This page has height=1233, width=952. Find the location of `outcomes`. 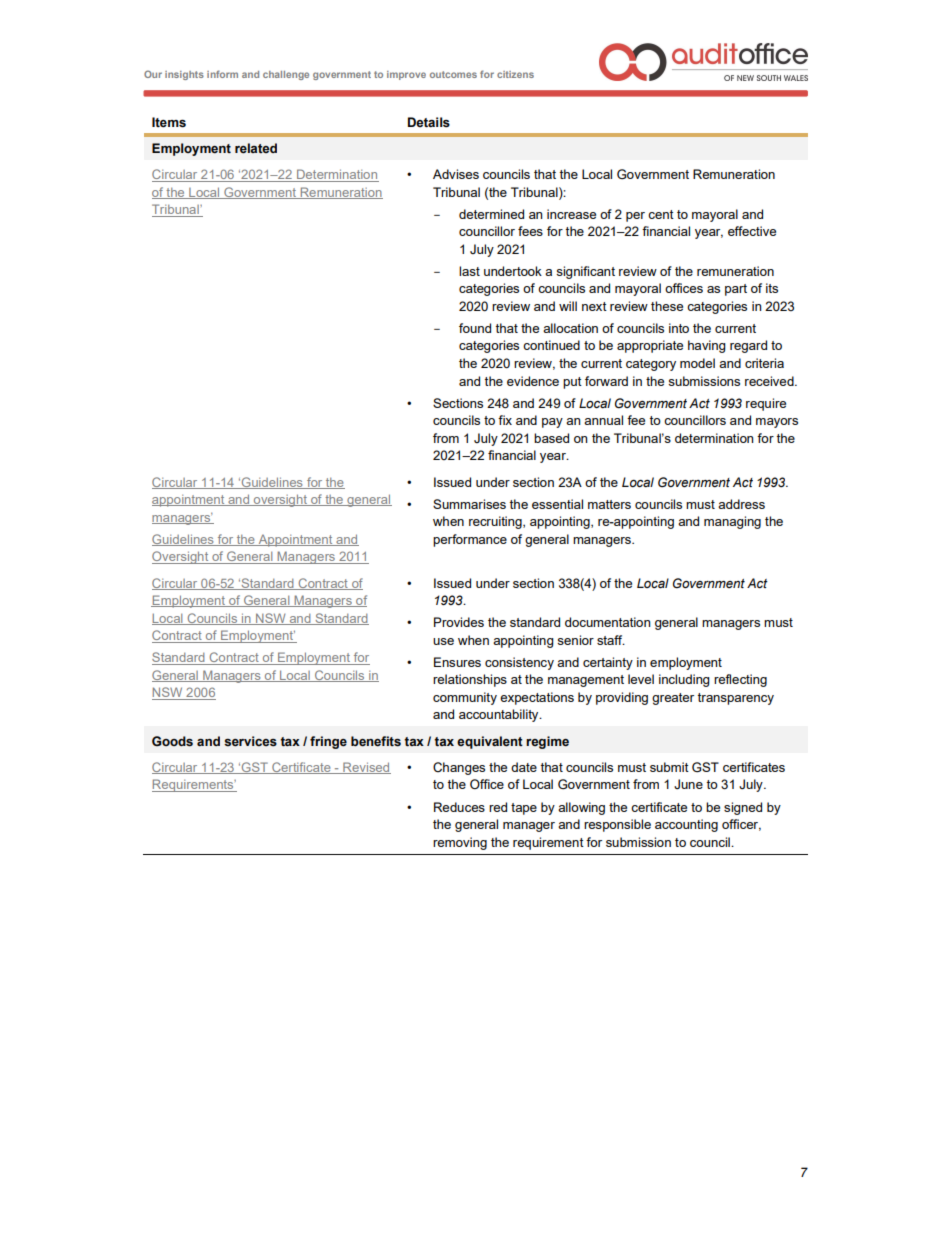

outcomes is located at coordinates (453, 74).
